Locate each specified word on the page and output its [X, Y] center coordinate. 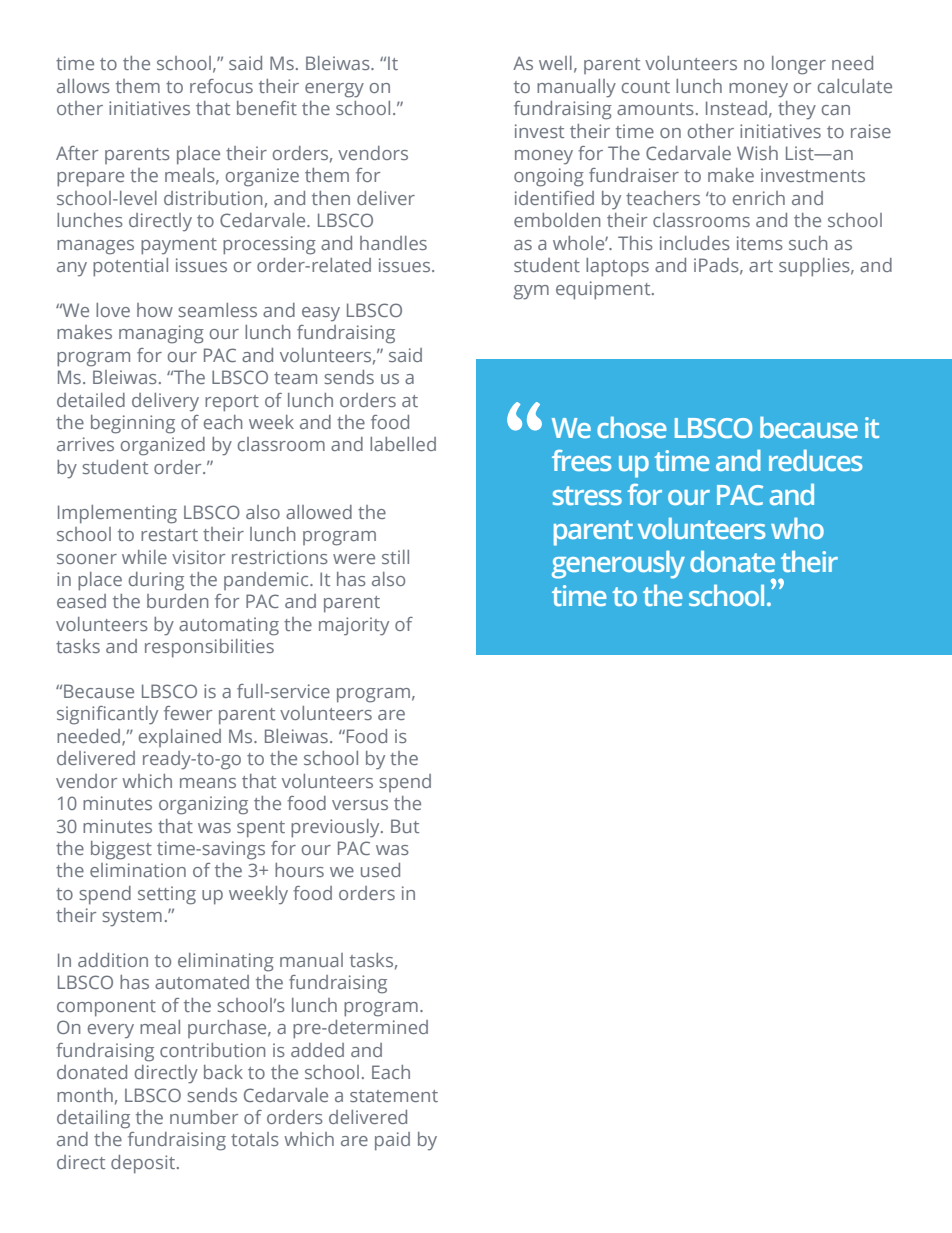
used [380, 870]
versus [360, 805]
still [395, 557]
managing [161, 334]
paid [392, 1141]
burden [177, 601]
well [555, 63]
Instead [736, 108]
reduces [815, 460]
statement [394, 1096]
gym [531, 292]
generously [618, 564]
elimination [138, 870]
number [204, 1117]
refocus [221, 86]
